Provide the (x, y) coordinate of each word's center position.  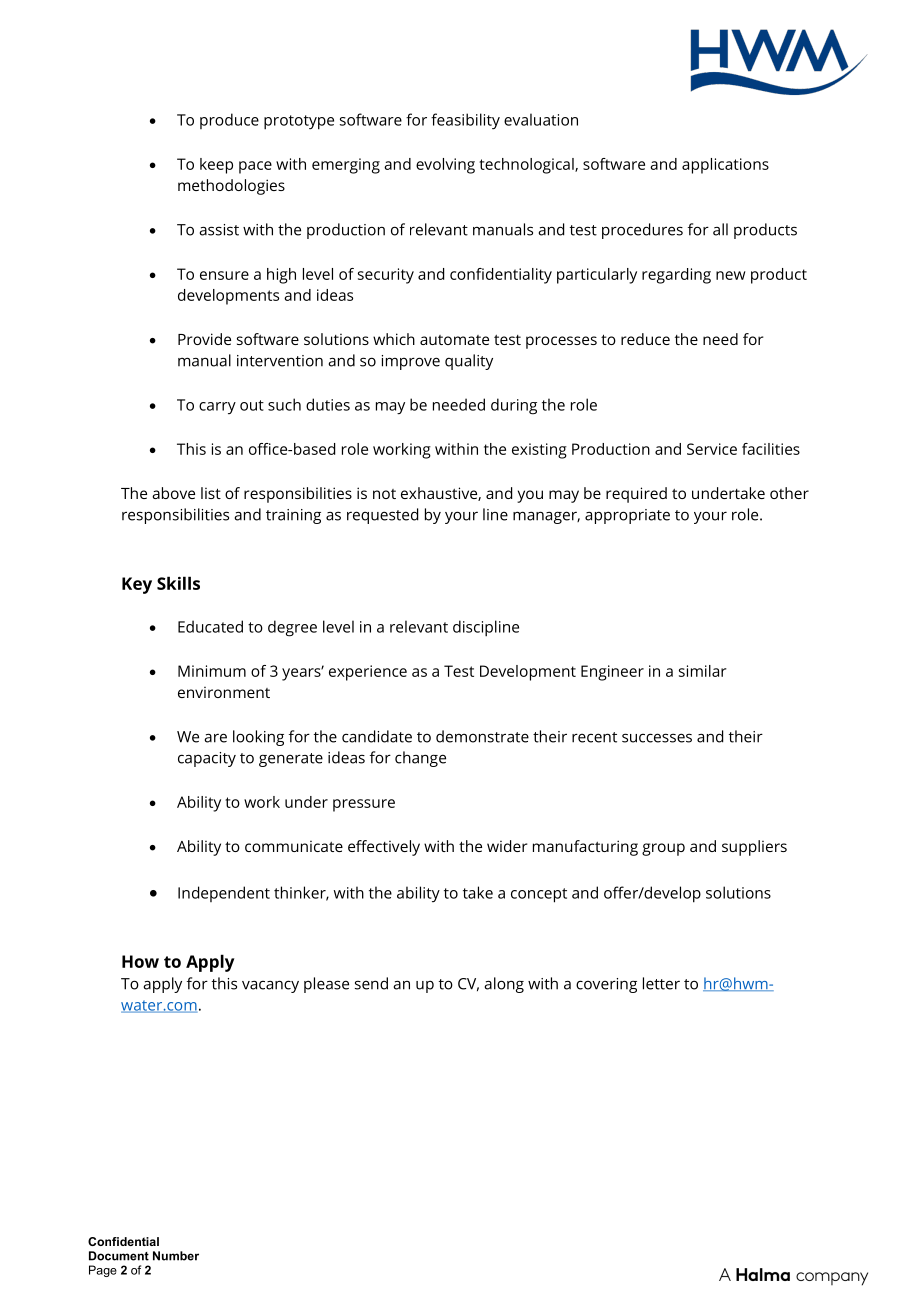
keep (216, 166)
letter (661, 983)
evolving (445, 166)
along (504, 985)
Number (176, 1256)
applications (725, 166)
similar (703, 671)
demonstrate (482, 736)
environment (224, 692)
